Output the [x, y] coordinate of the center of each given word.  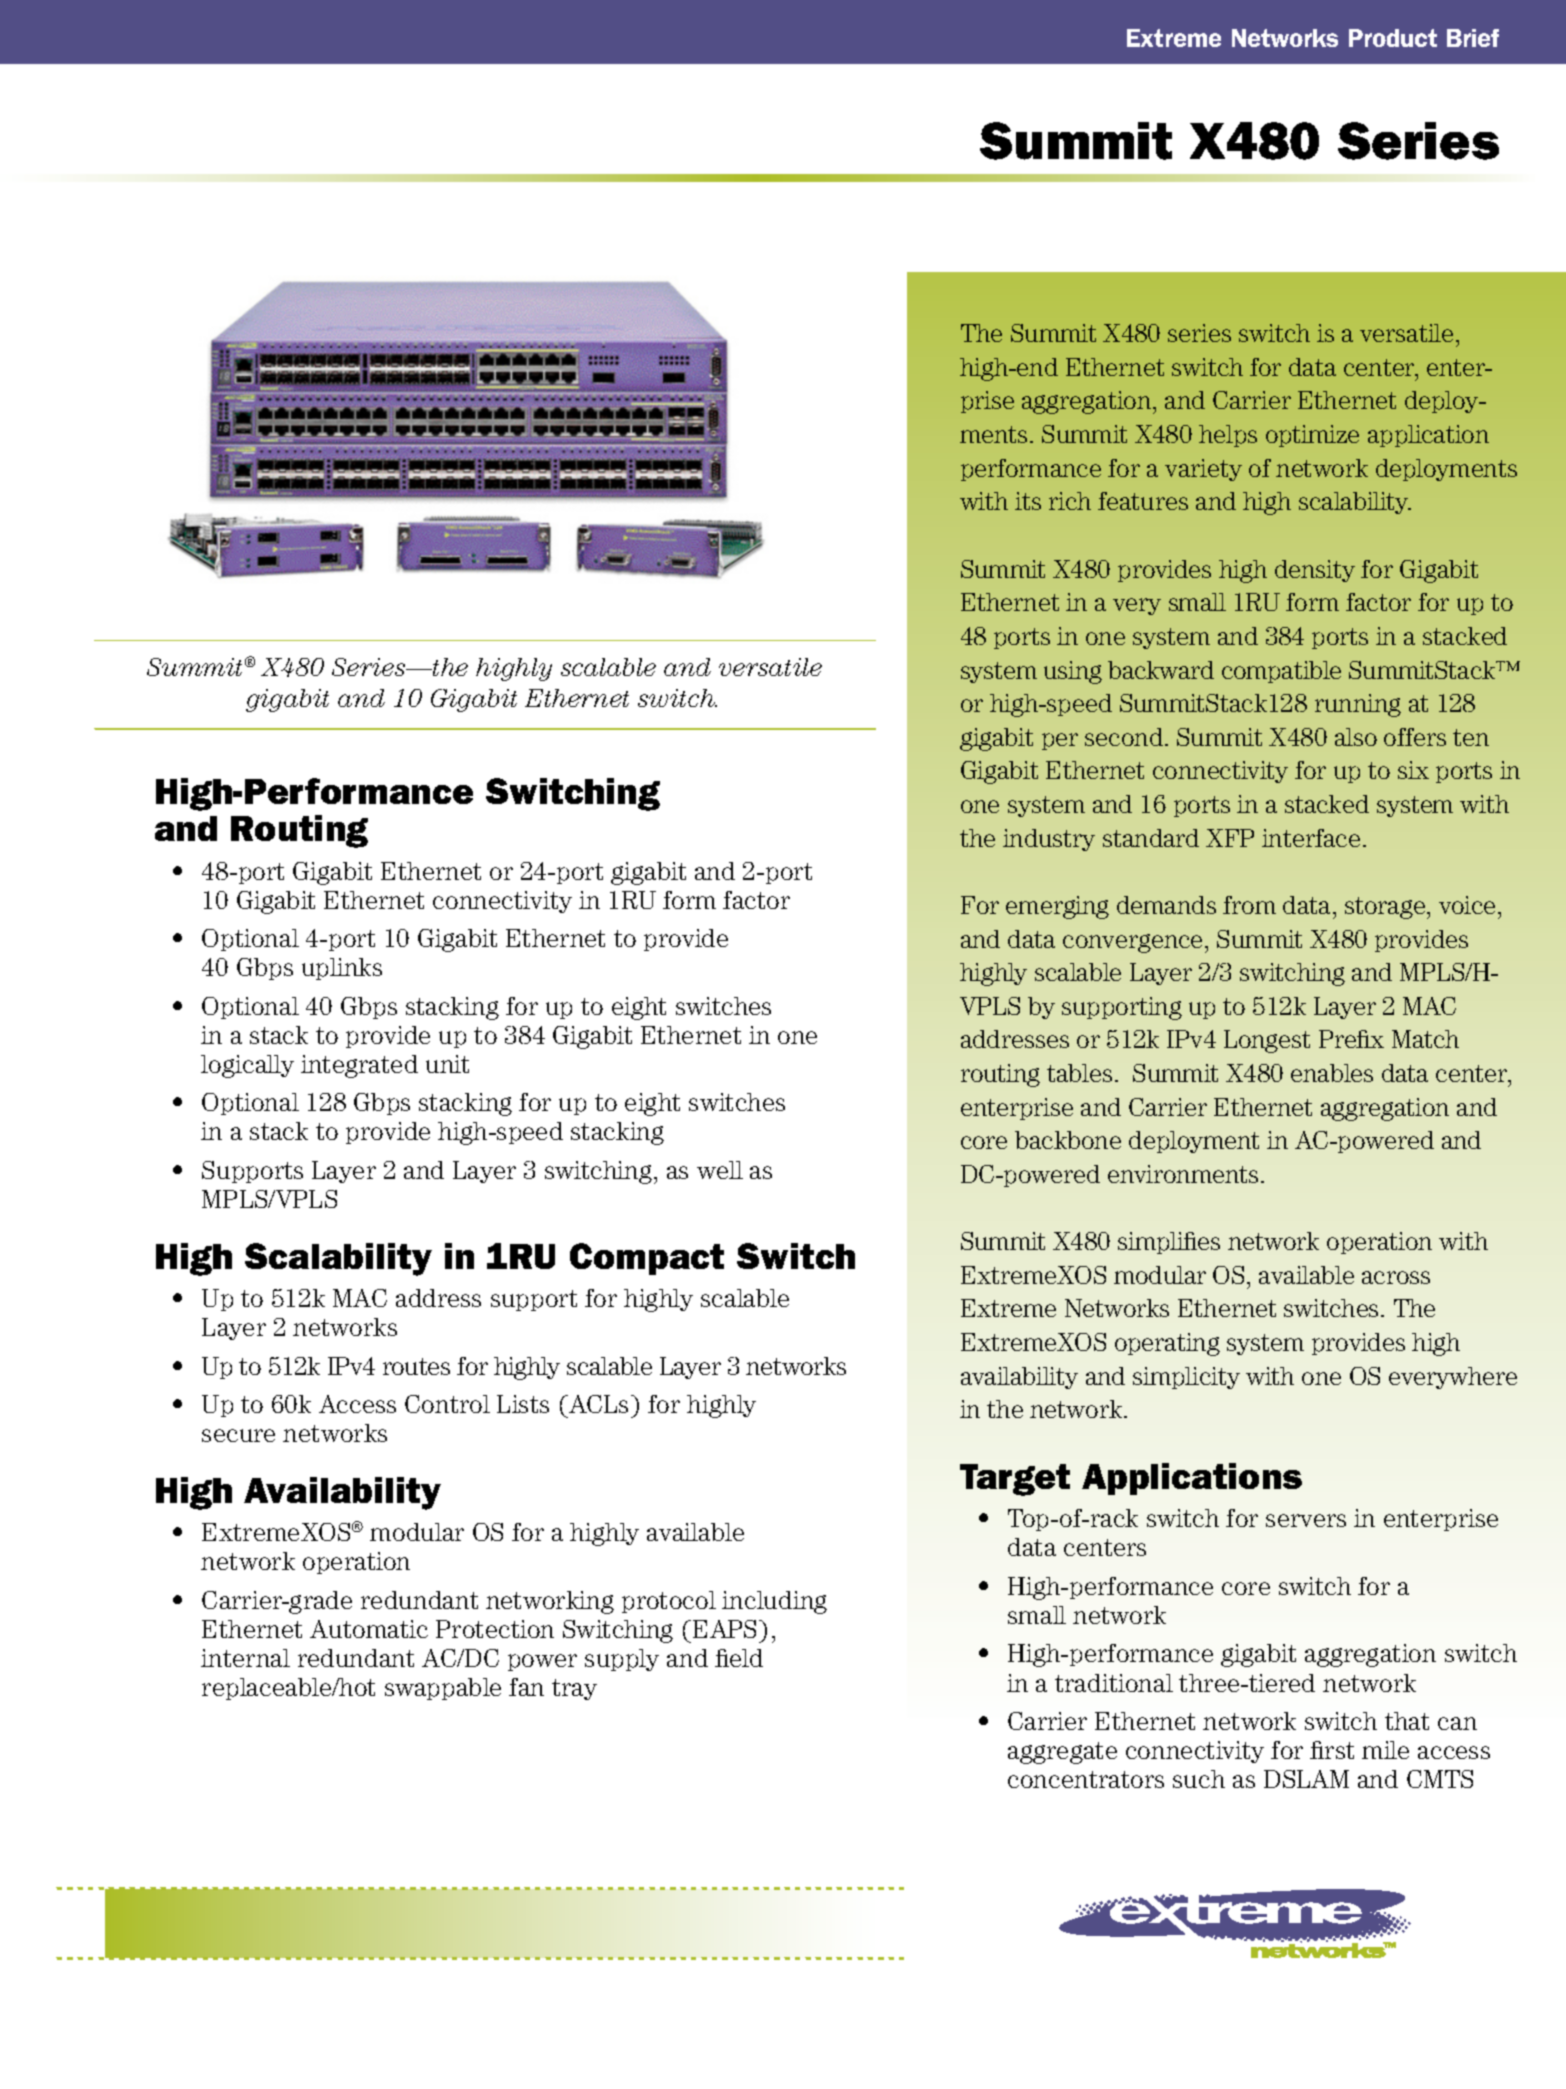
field [739, 1658]
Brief [1473, 38]
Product [1393, 38]
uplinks [342, 969]
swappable [443, 1689]
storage [1386, 908]
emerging [1057, 907]
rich [1070, 501]
